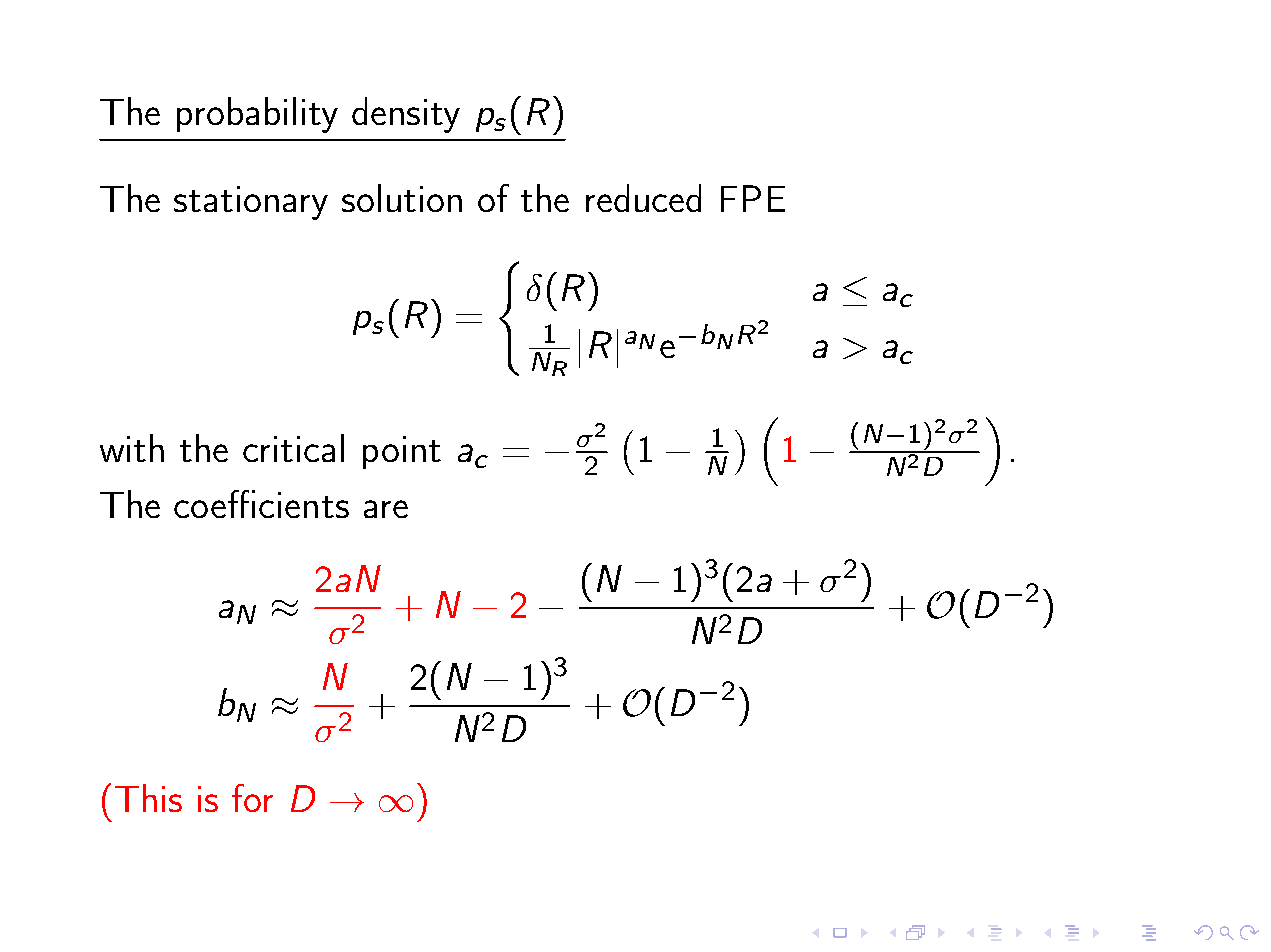 The width and height of the image is (1271, 952). I want to click on are, so click(386, 509).
